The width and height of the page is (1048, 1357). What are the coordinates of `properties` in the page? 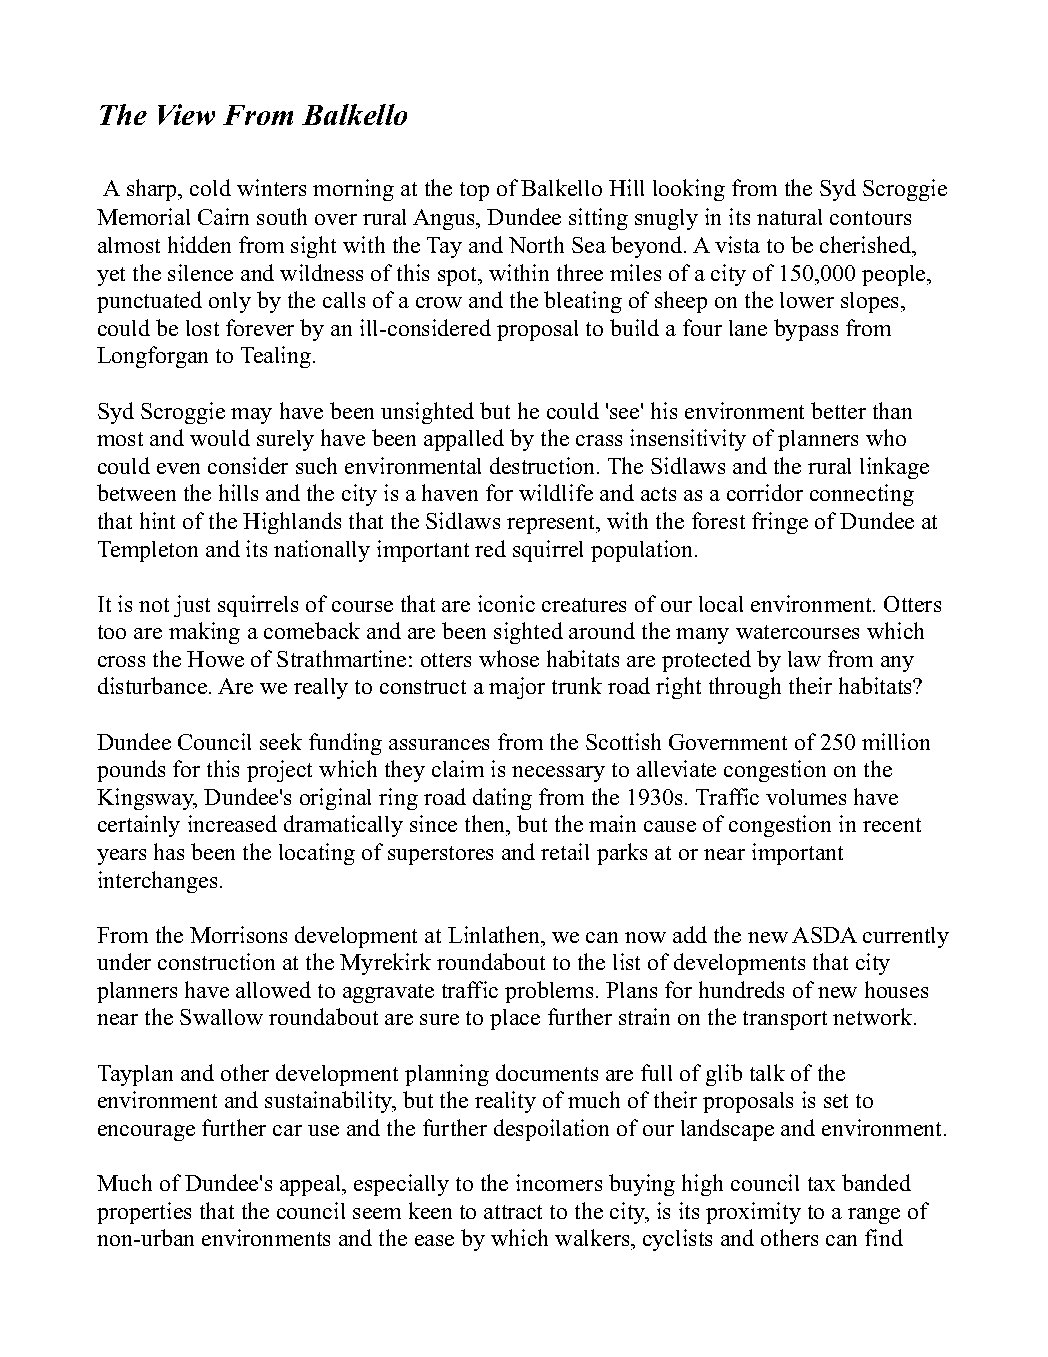 It's located at (144, 1213).
